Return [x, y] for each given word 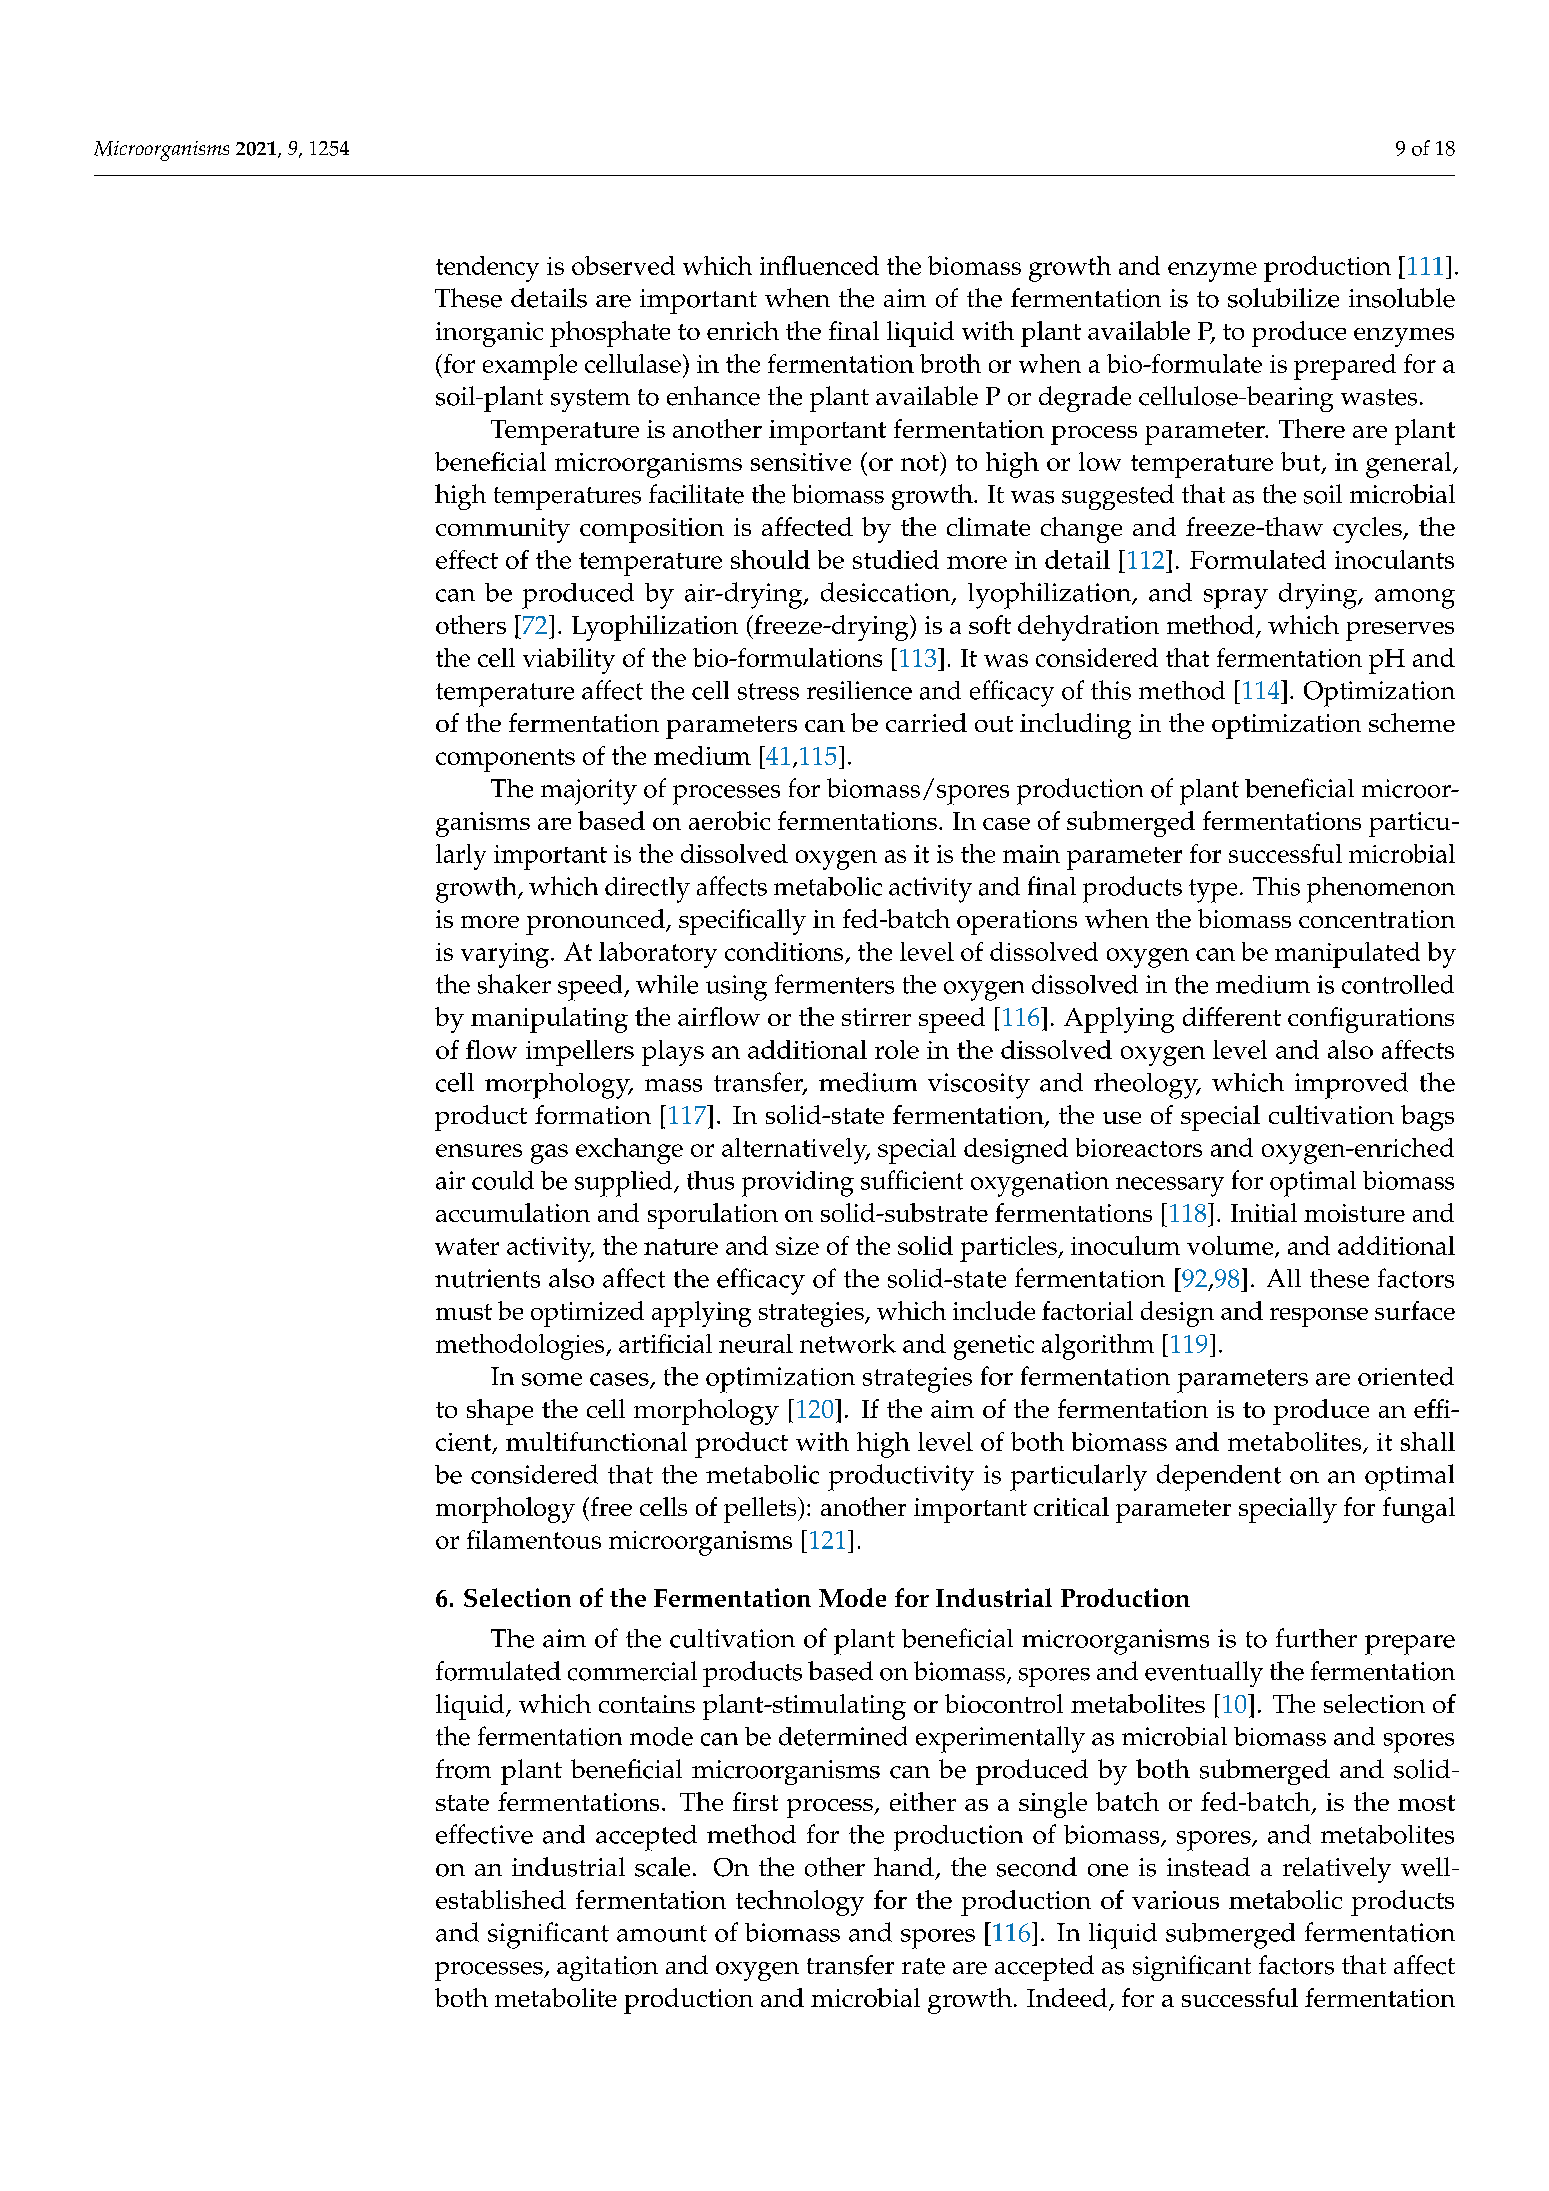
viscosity [979, 1086]
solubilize [1283, 298]
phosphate [610, 334]
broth [950, 363]
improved [1351, 1085]
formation [593, 1114]
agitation [607, 1968]
